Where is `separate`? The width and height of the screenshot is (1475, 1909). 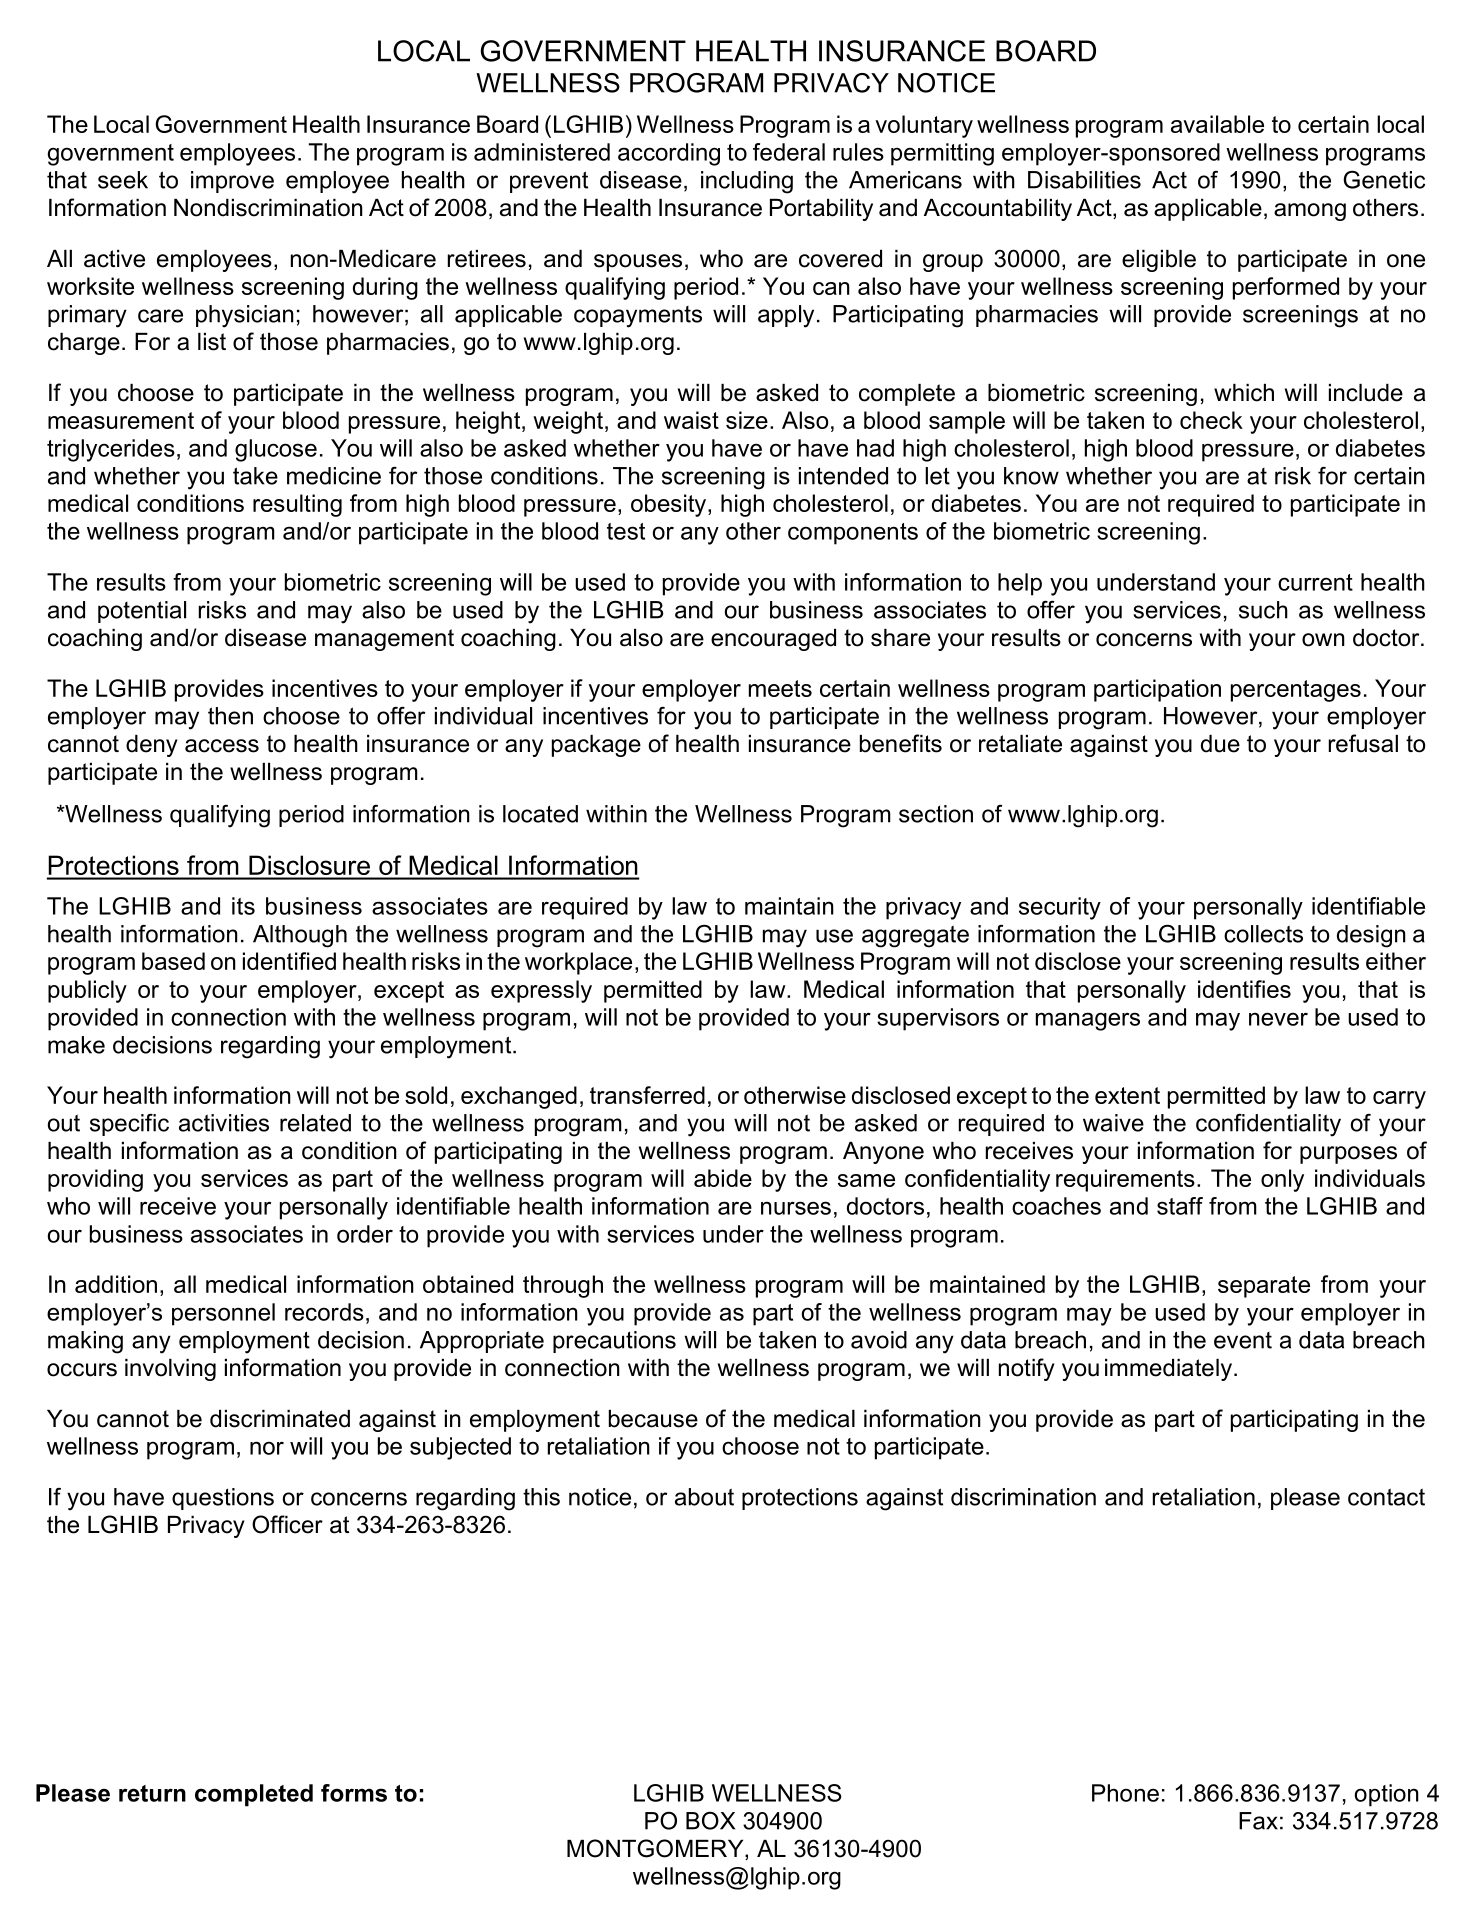
separate is located at coordinates (1264, 1287).
